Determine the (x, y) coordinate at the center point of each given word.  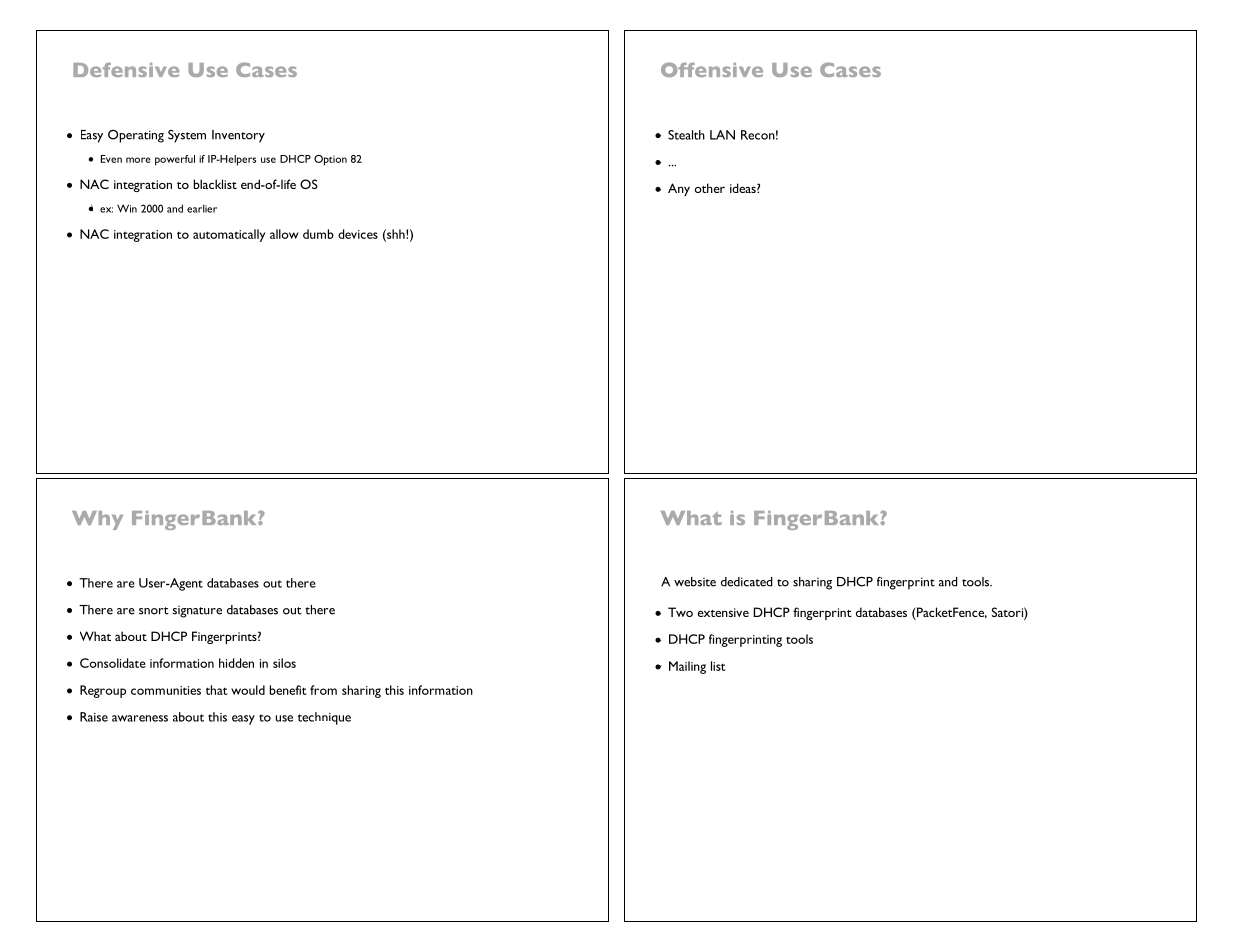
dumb (318, 234)
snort (154, 611)
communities (166, 690)
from (323, 690)
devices (358, 234)
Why (97, 520)
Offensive (712, 69)
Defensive (126, 69)
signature (197, 611)
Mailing (687, 667)
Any (679, 189)
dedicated (747, 582)
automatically (229, 235)
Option (330, 160)
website (695, 582)
